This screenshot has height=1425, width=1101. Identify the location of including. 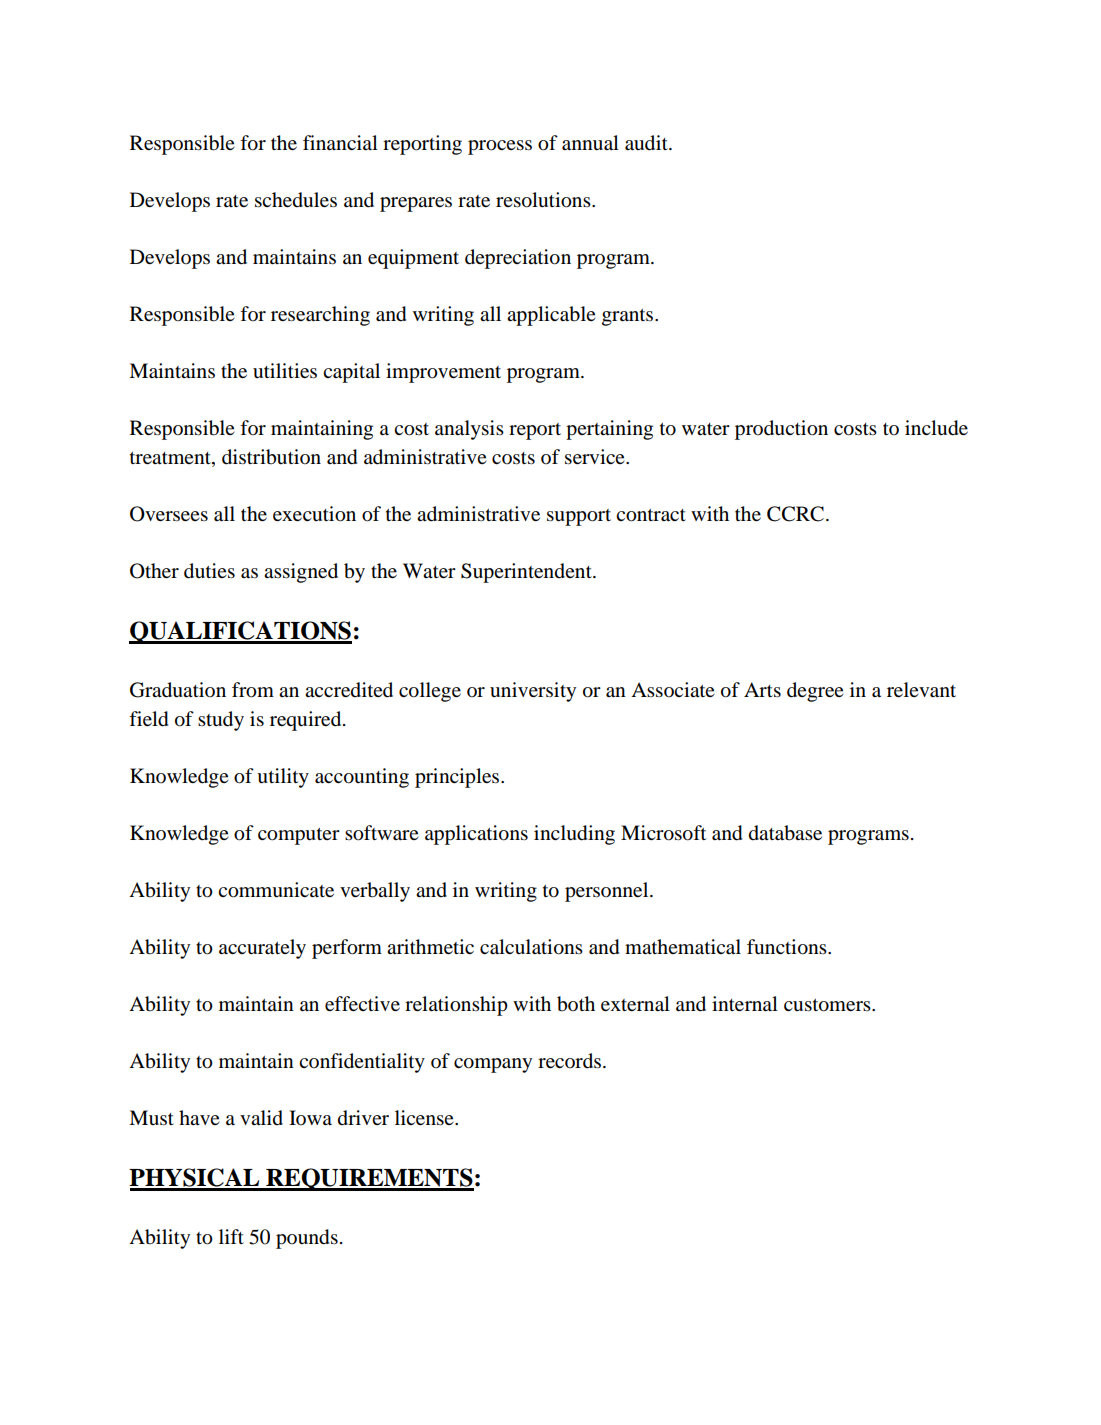
(574, 835).
